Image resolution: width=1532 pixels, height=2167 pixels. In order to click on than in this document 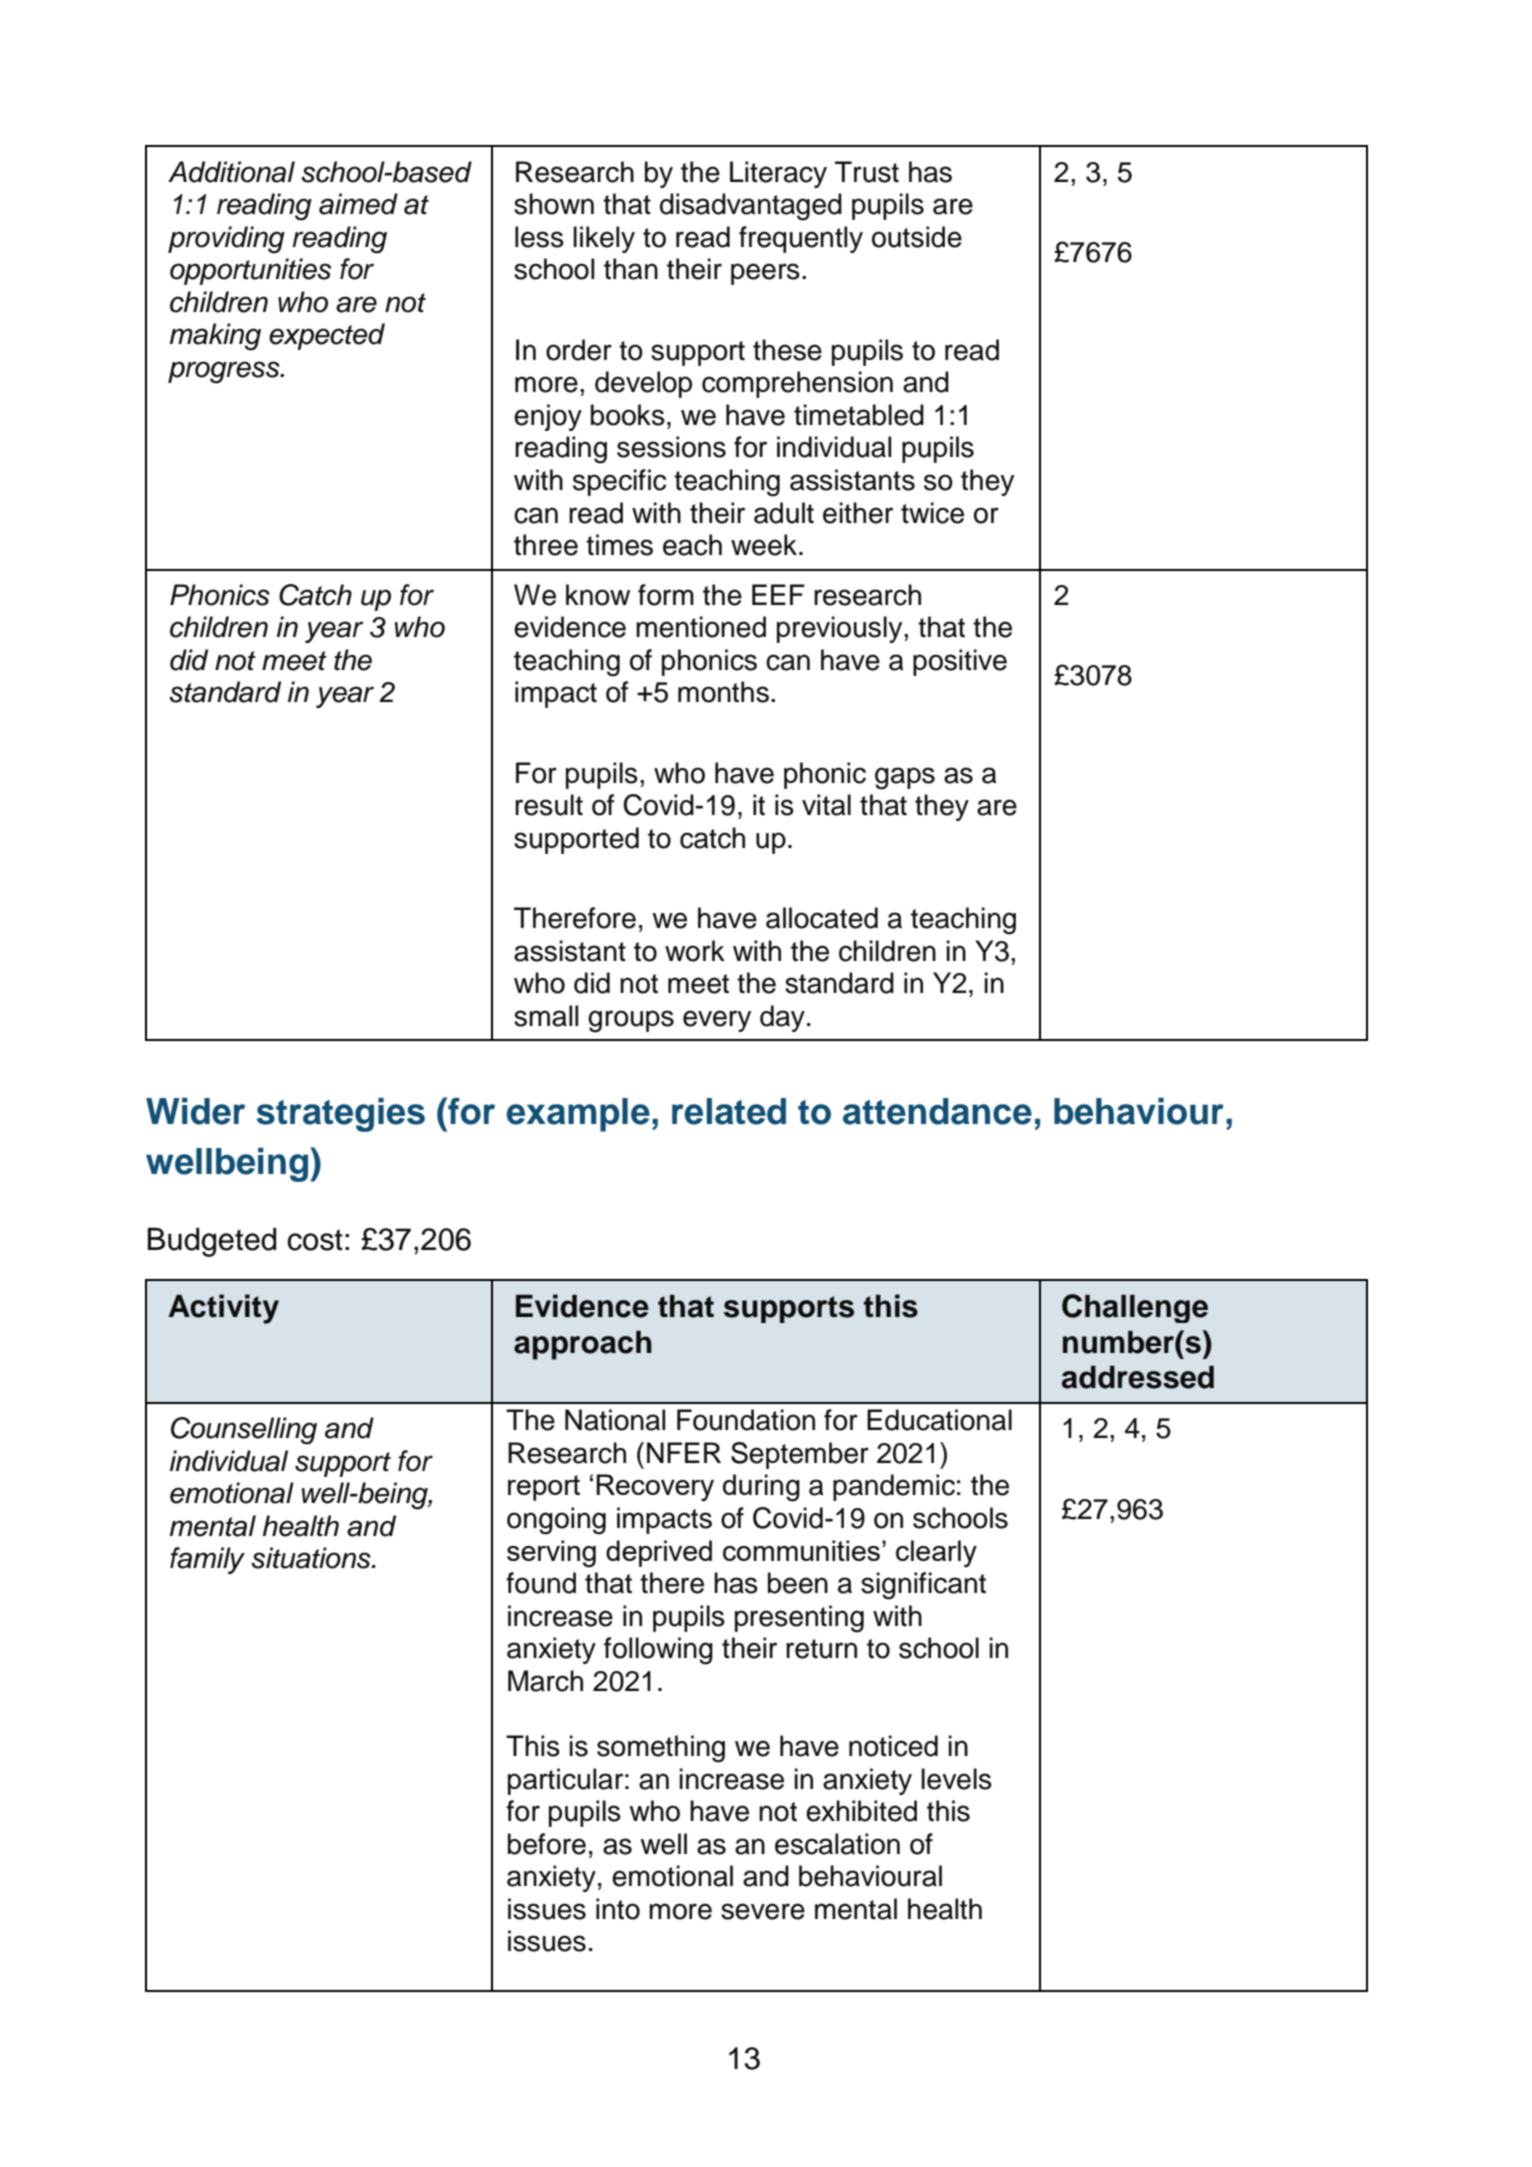, I will do `click(631, 269)`.
